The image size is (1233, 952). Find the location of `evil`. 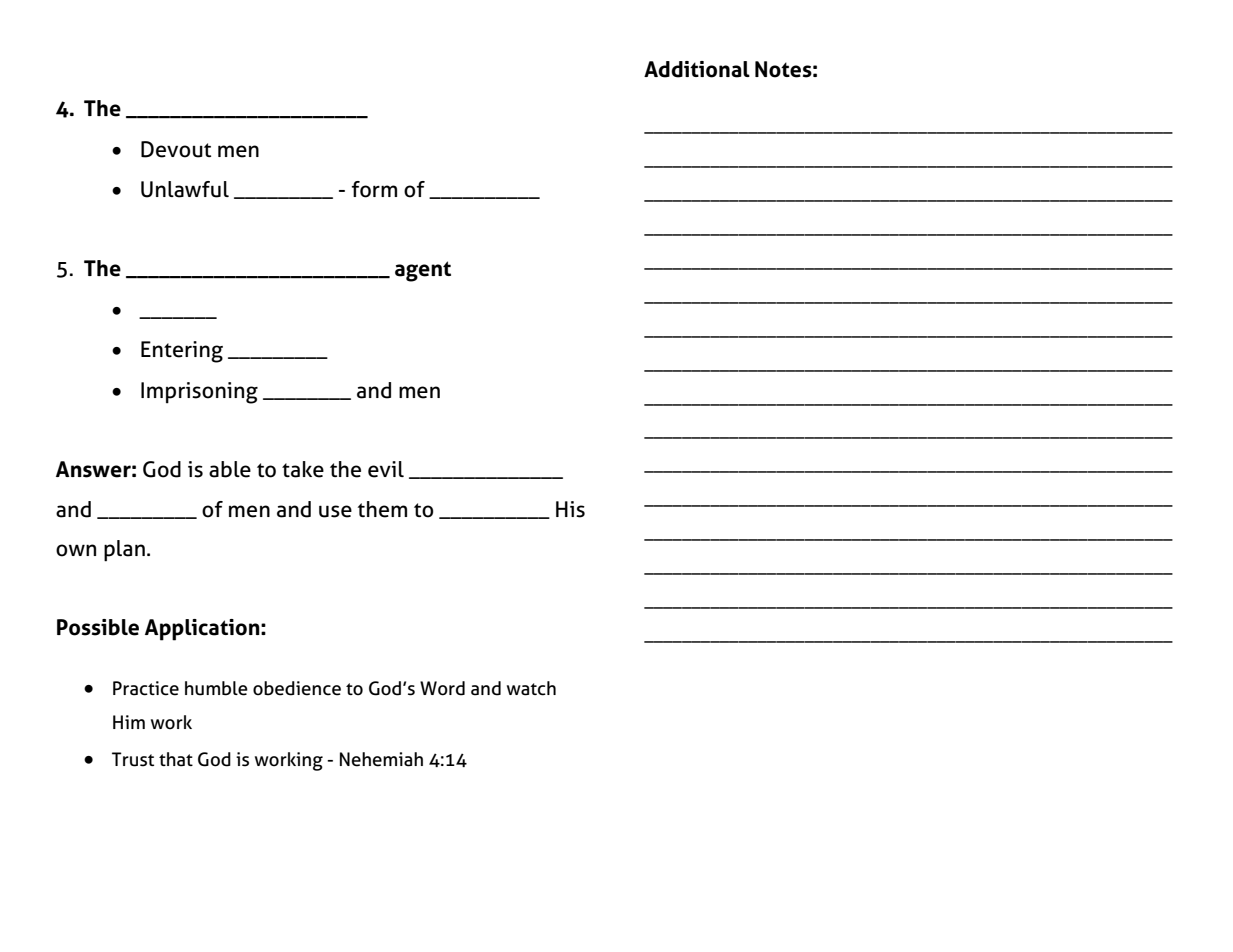

evil is located at coordinates (386, 469).
